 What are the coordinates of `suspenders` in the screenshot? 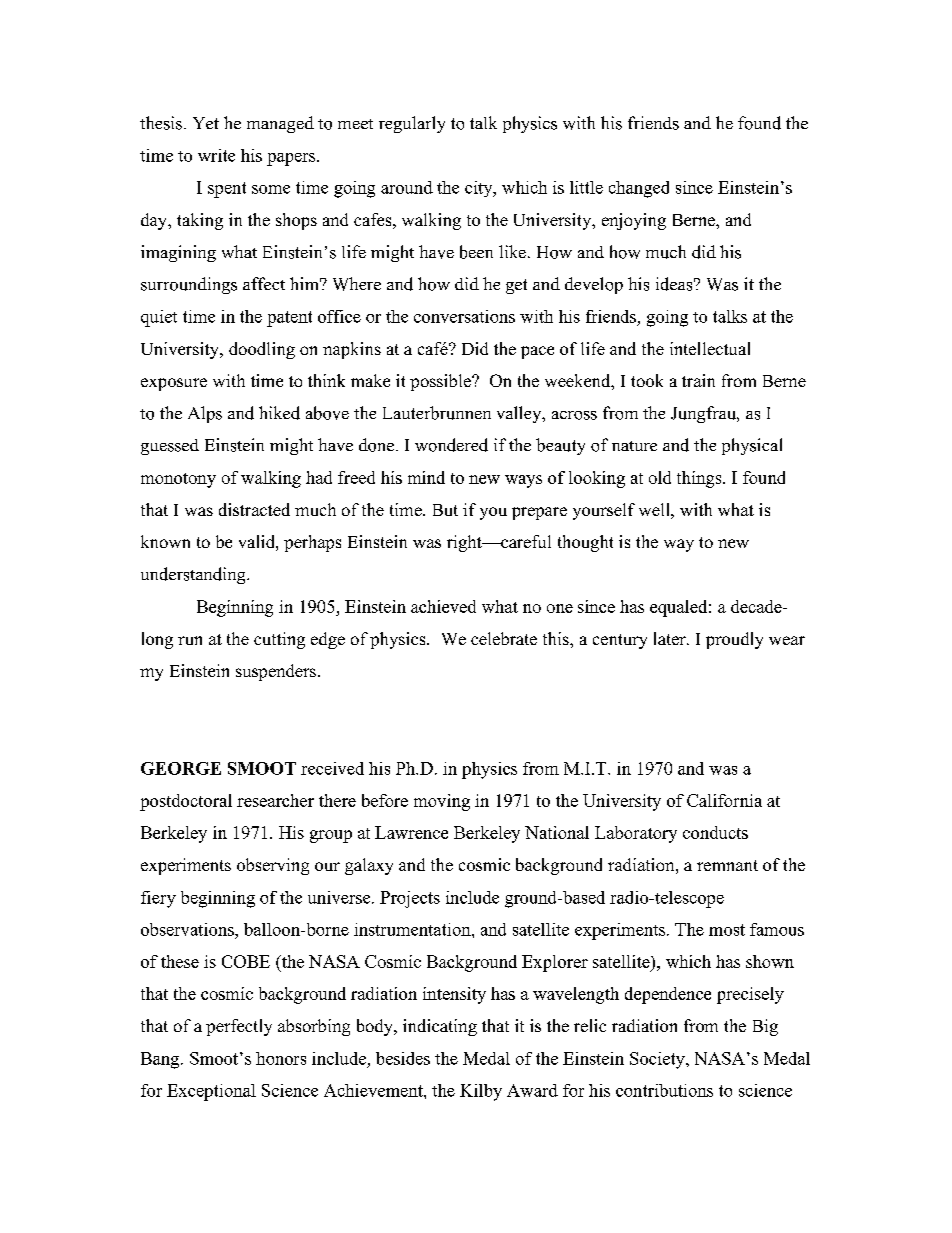 It's located at (276, 672).
